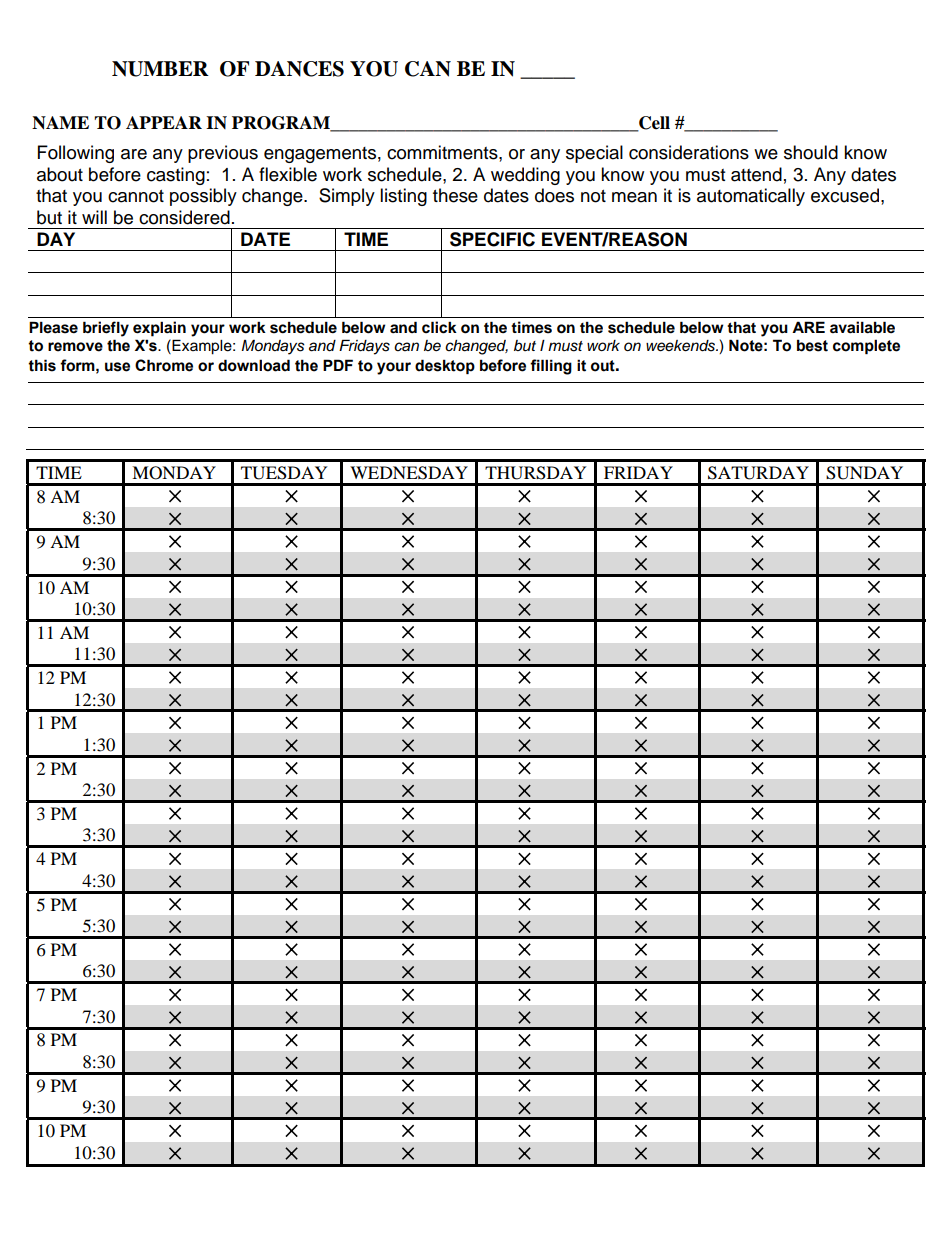  I want to click on cannot, so click(136, 196).
